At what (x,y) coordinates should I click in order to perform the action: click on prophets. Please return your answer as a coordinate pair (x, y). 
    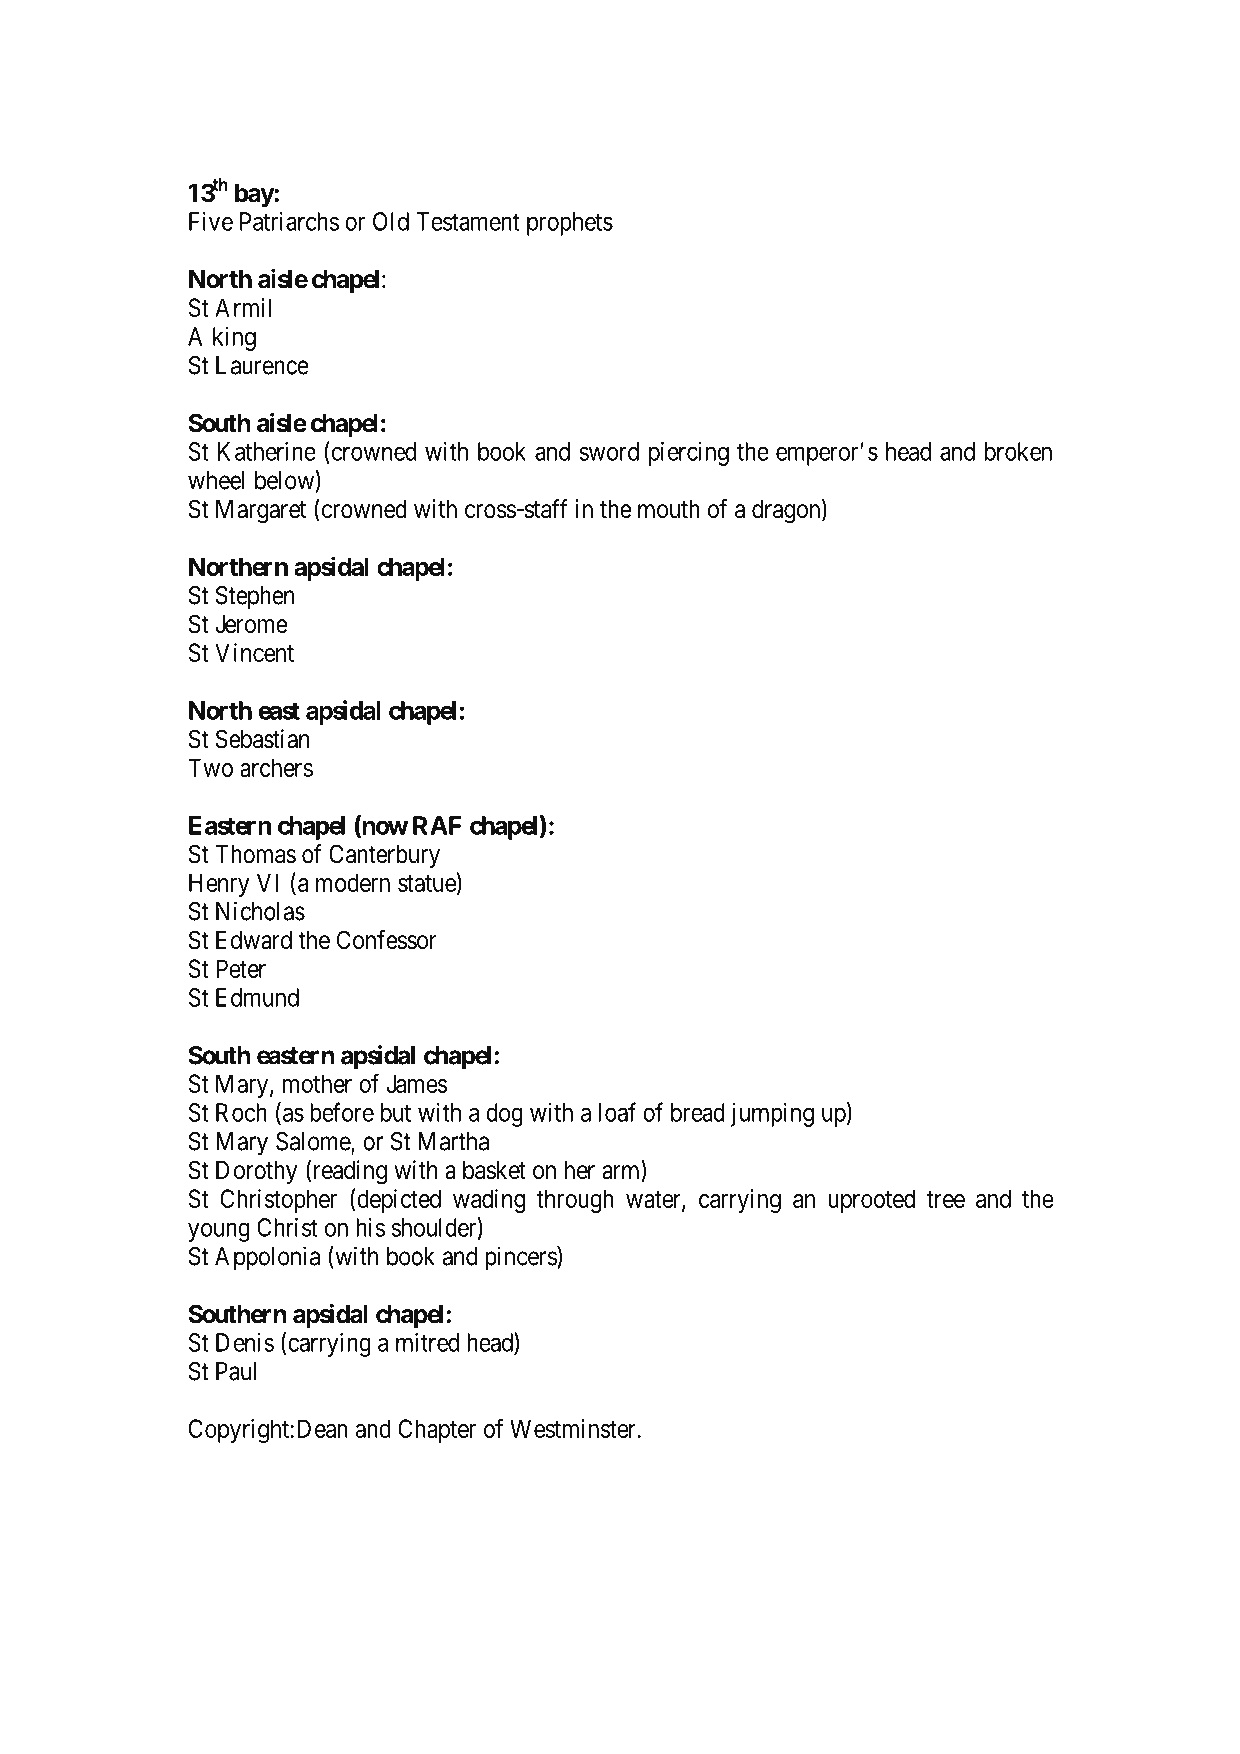
    Looking at the image, I should click on (570, 224).
